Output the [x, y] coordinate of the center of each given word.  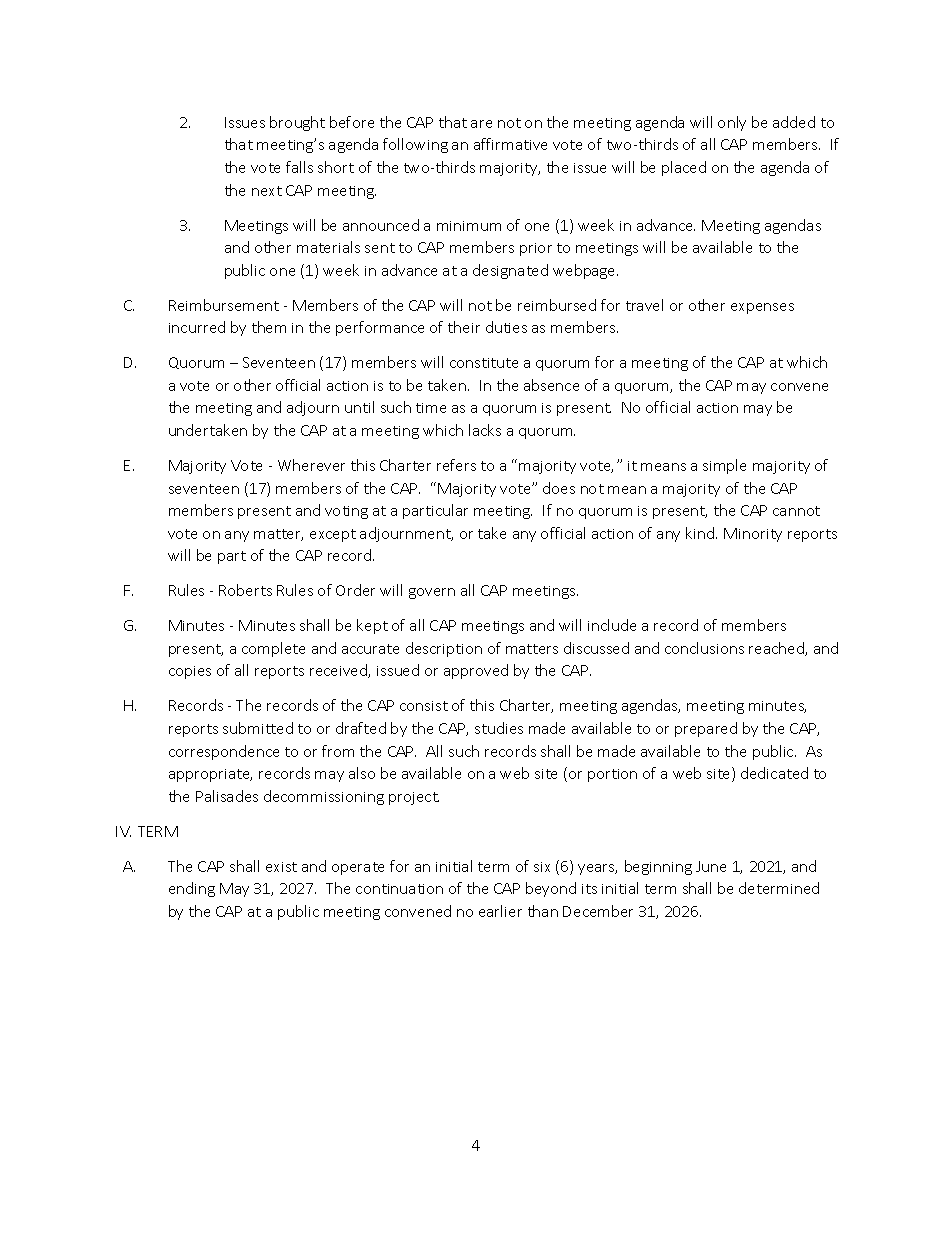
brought [297, 123]
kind [700, 533]
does [559, 488]
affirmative [510, 144]
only [732, 123]
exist [281, 867]
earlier [500, 911]
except [333, 535]
